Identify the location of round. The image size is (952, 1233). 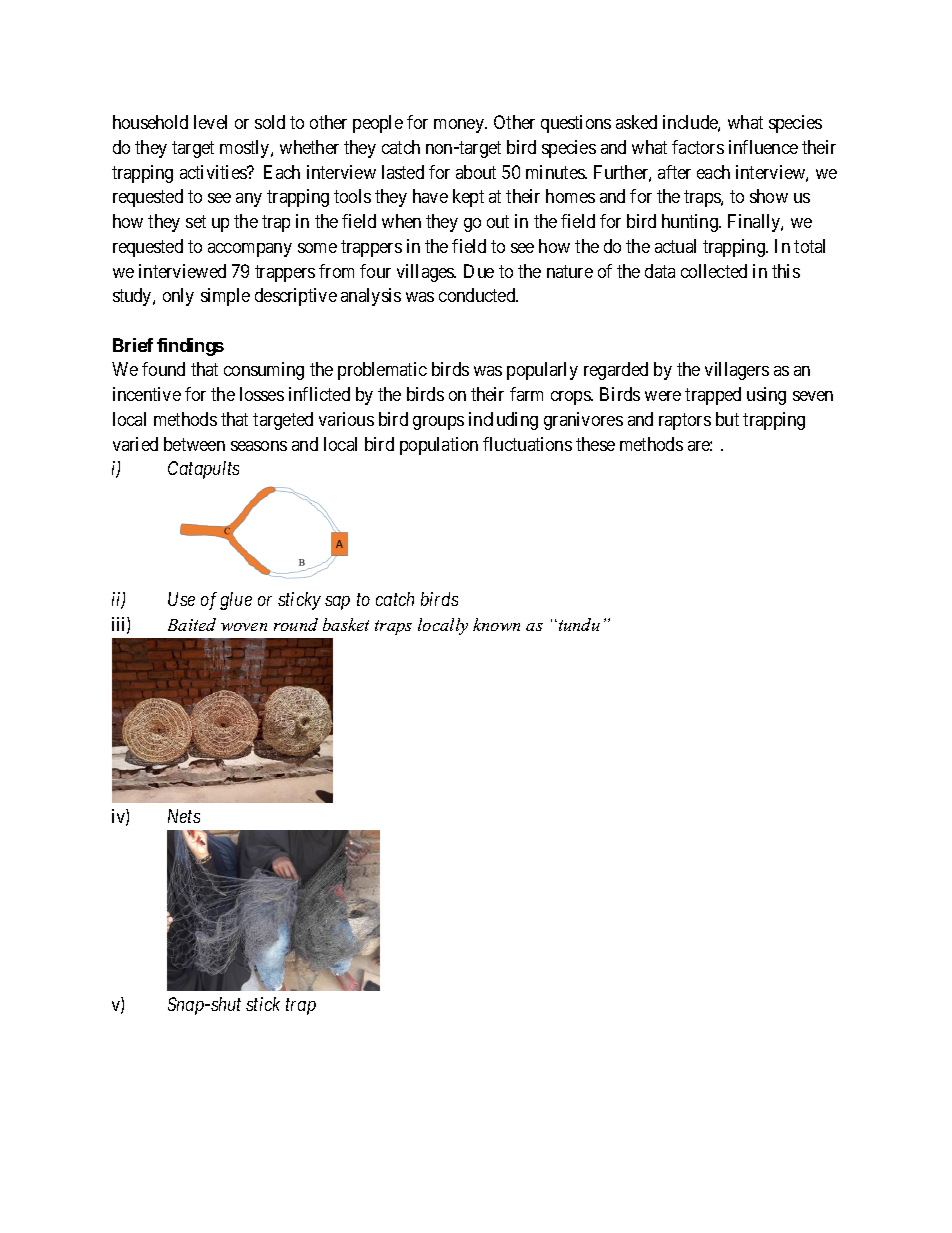
(296, 624).
